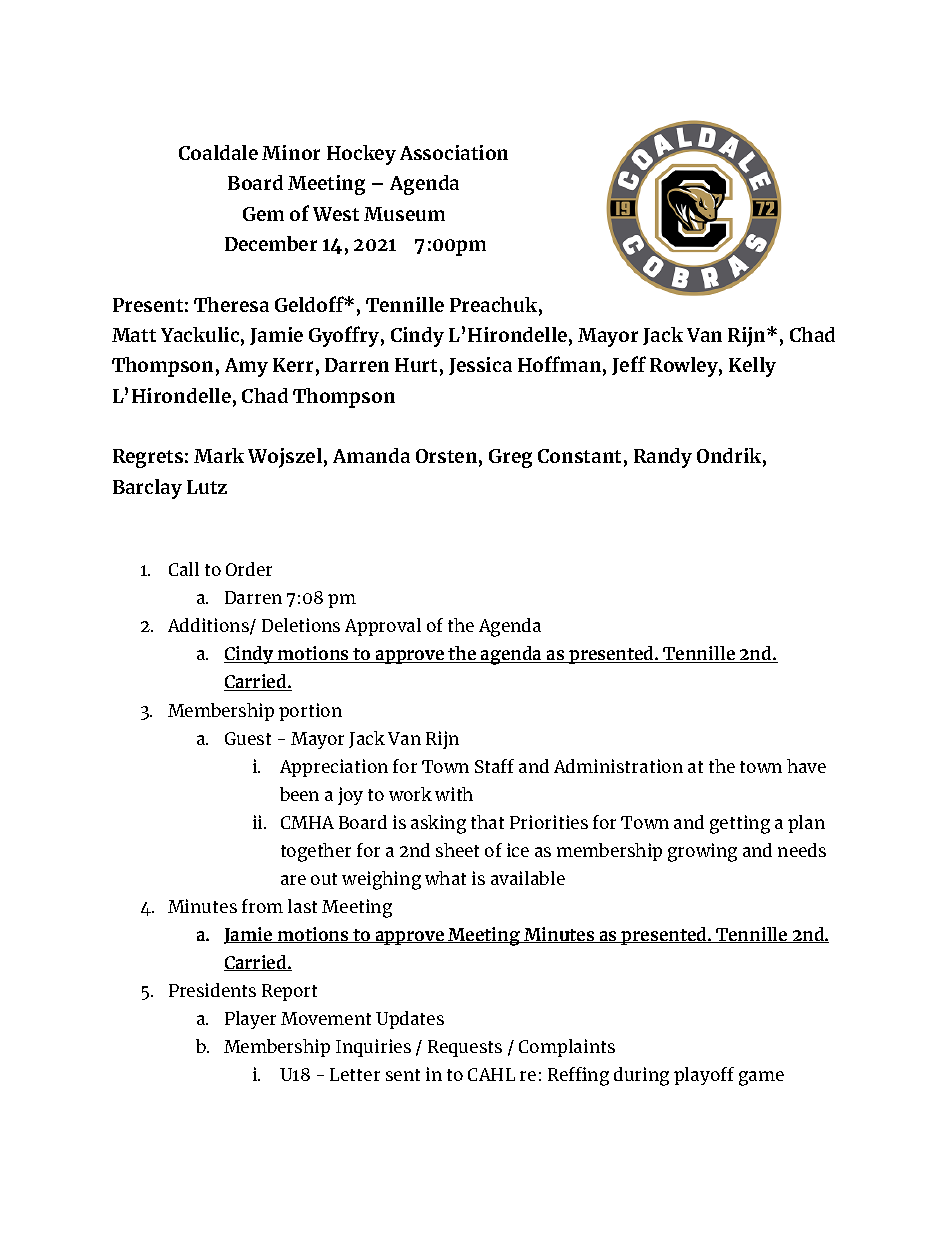 The width and height of the screenshot is (952, 1233). Describe the element at coordinates (465, 1048) in the screenshot. I see `Requests` at that location.
